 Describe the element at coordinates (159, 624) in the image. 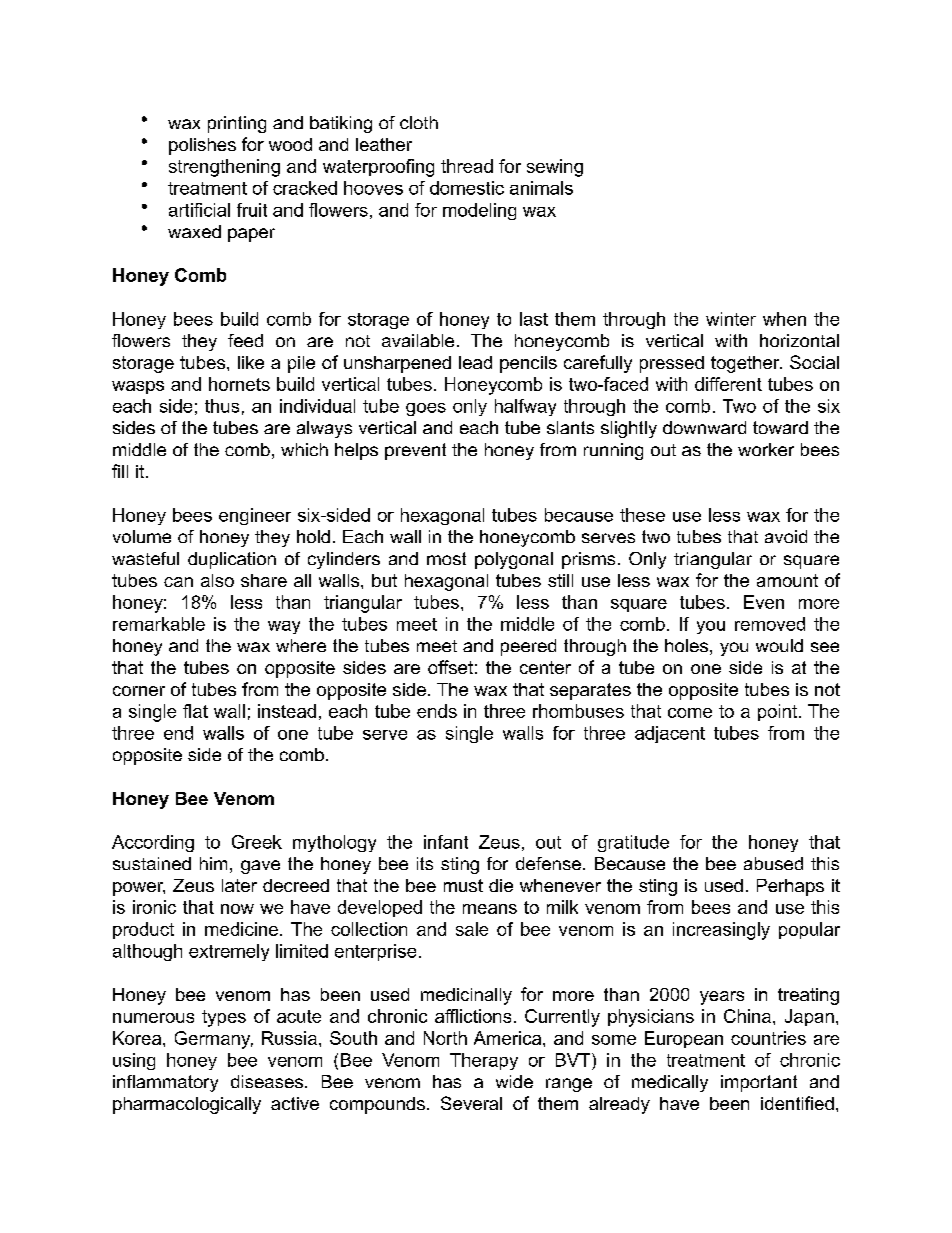

I see `remarkable` at that location.
